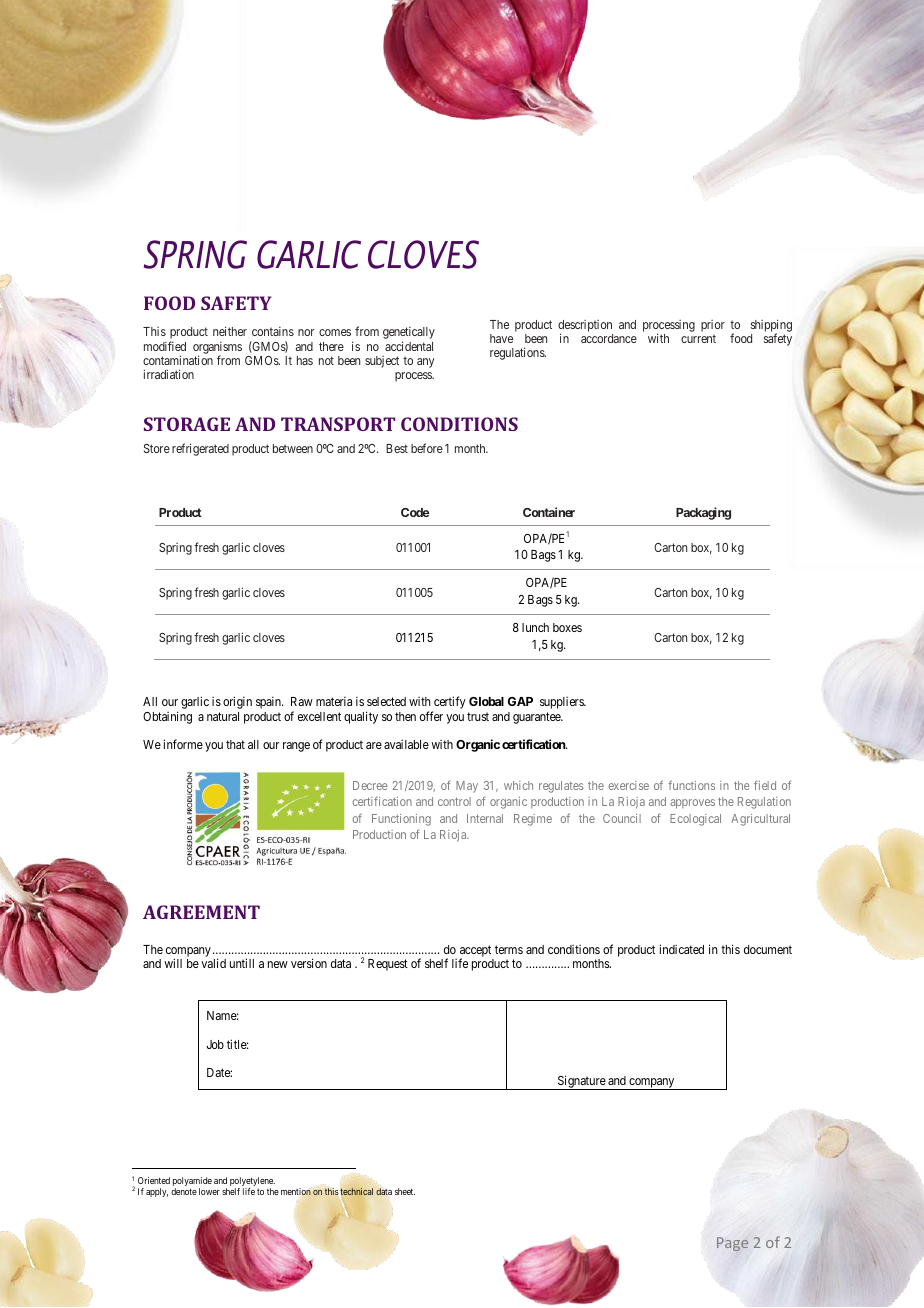  What do you see at coordinates (703, 513) in the screenshot?
I see `Packaging` at bounding box center [703, 513].
